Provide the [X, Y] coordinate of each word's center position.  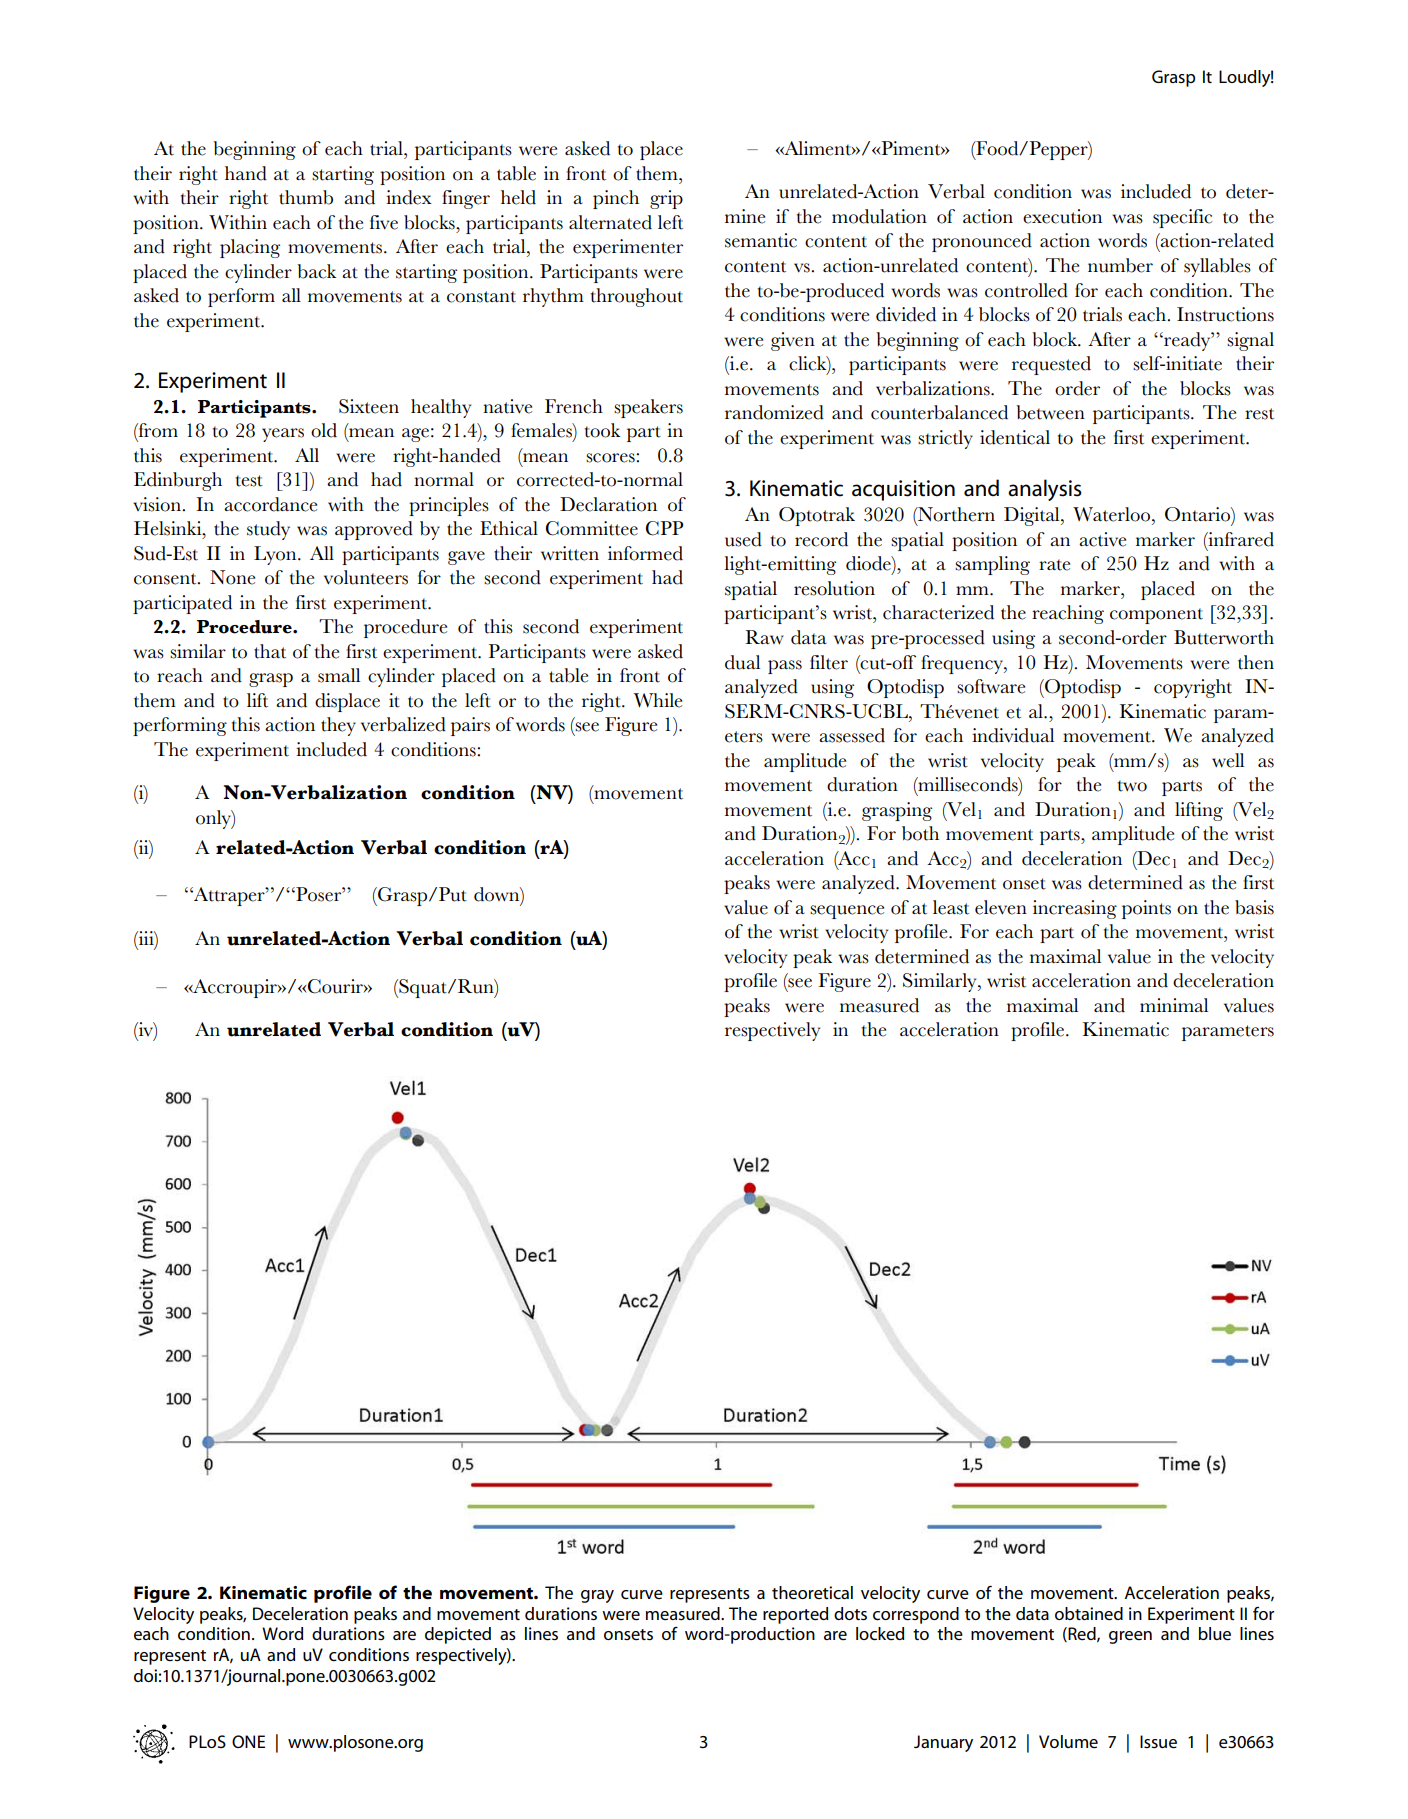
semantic [761, 240]
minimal [1174, 1005]
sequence [847, 912]
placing [250, 248]
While [658, 700]
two [1132, 786]
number [1120, 265]
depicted [458, 1635]
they [338, 726]
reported [795, 1615]
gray [597, 1596]
